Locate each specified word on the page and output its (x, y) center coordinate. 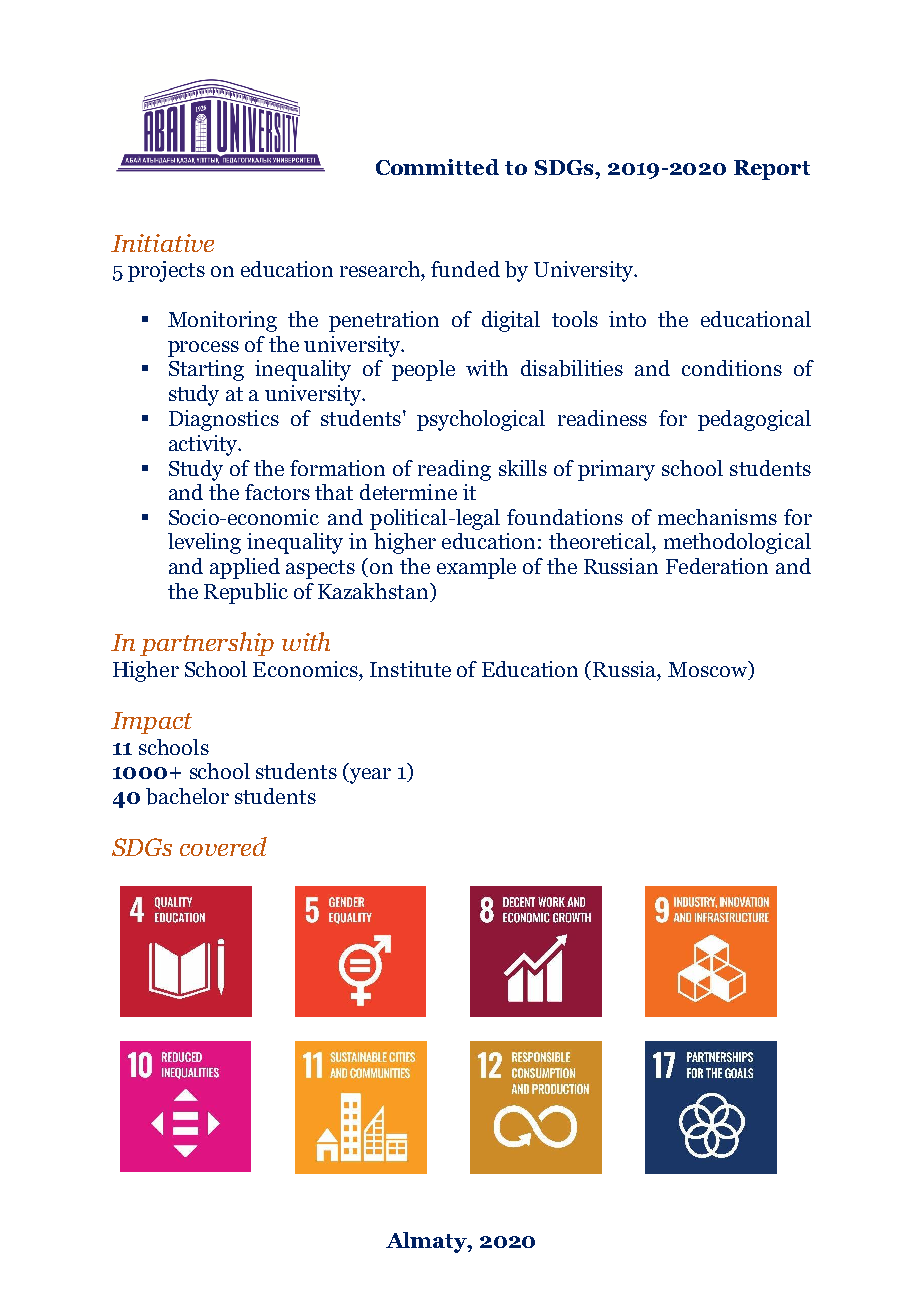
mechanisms (717, 517)
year (369, 776)
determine (408, 492)
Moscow (708, 669)
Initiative (162, 243)
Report (772, 170)
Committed (437, 167)
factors (277, 492)
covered (223, 846)
